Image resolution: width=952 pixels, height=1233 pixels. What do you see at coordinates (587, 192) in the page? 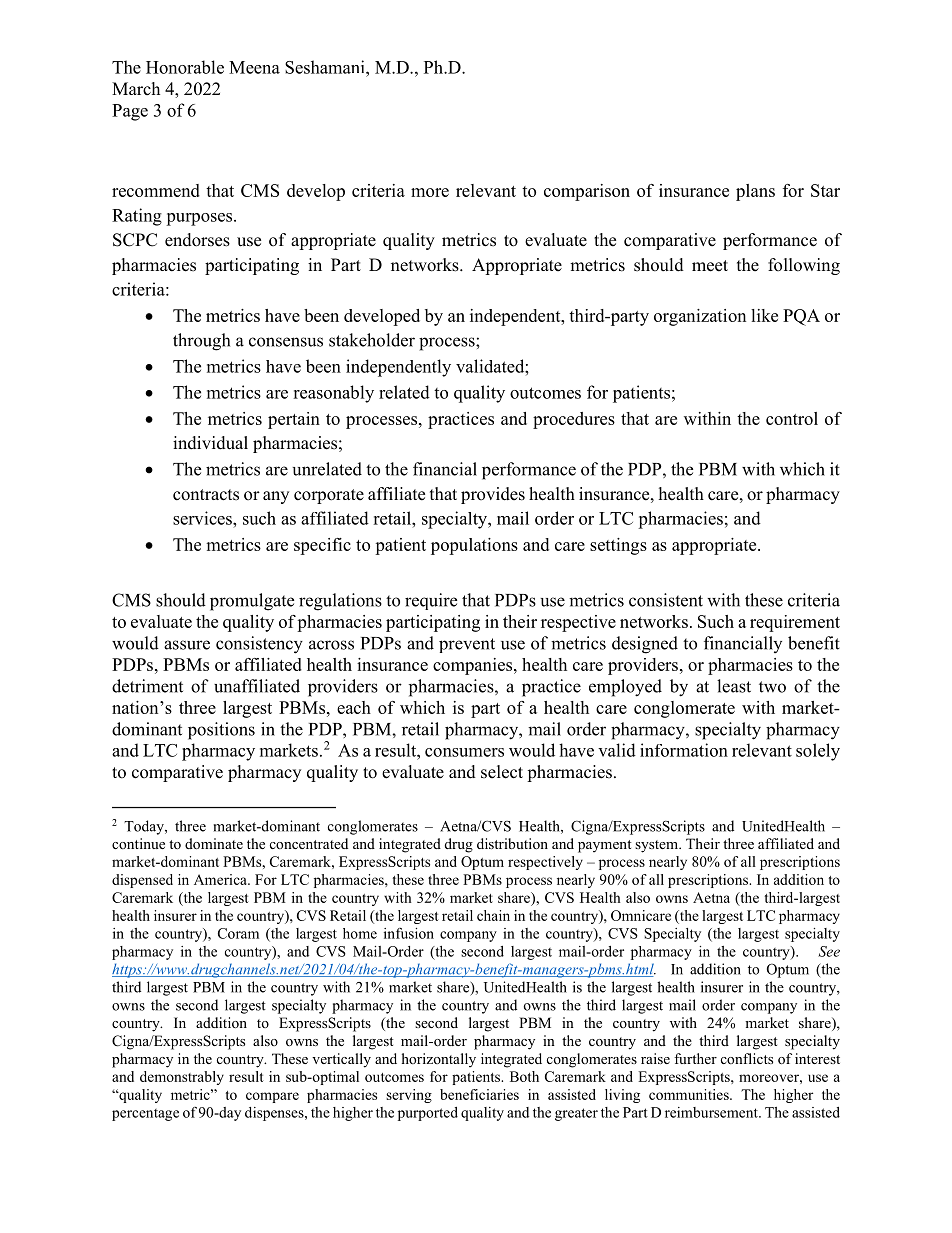
I see `comparison` at bounding box center [587, 192].
